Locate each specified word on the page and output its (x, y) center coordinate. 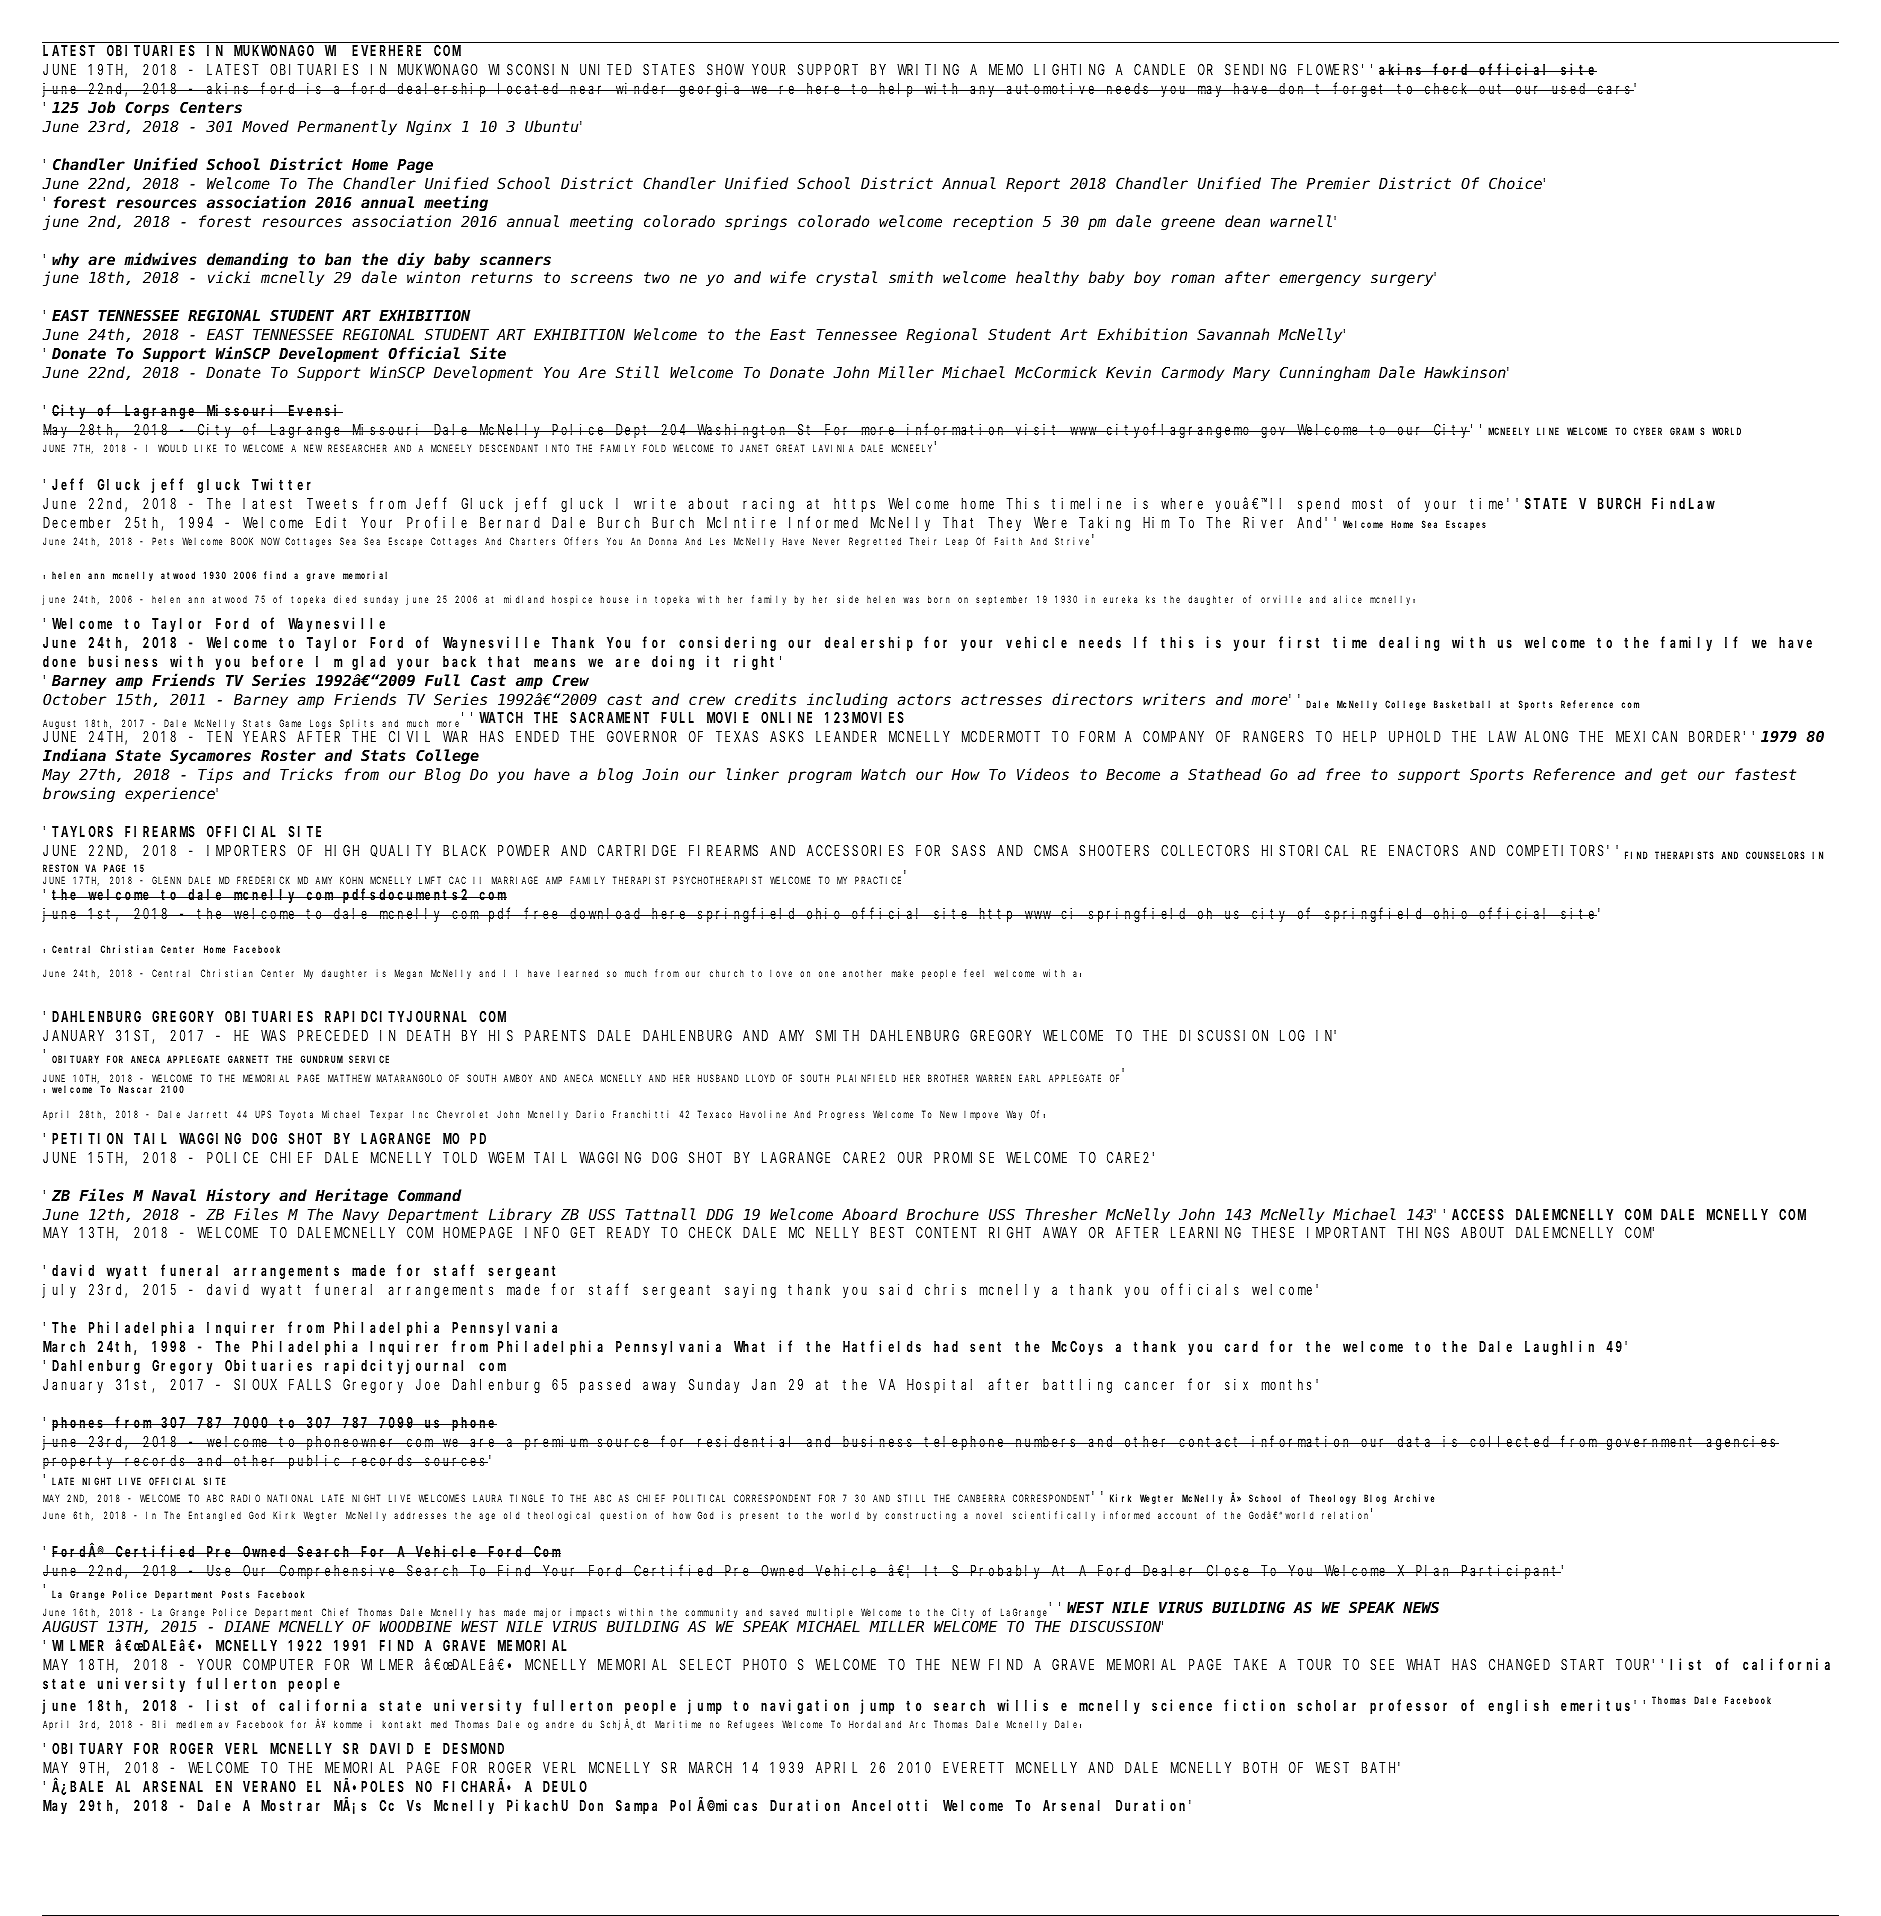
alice (1348, 599)
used (1570, 88)
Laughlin (1559, 1348)
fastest (1765, 774)
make (902, 973)
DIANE (247, 1627)
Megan (408, 974)
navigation (805, 1707)
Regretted (875, 542)
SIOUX (255, 1384)
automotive (1052, 88)
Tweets (332, 504)
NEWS (1421, 1608)
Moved (265, 126)
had (946, 1346)
